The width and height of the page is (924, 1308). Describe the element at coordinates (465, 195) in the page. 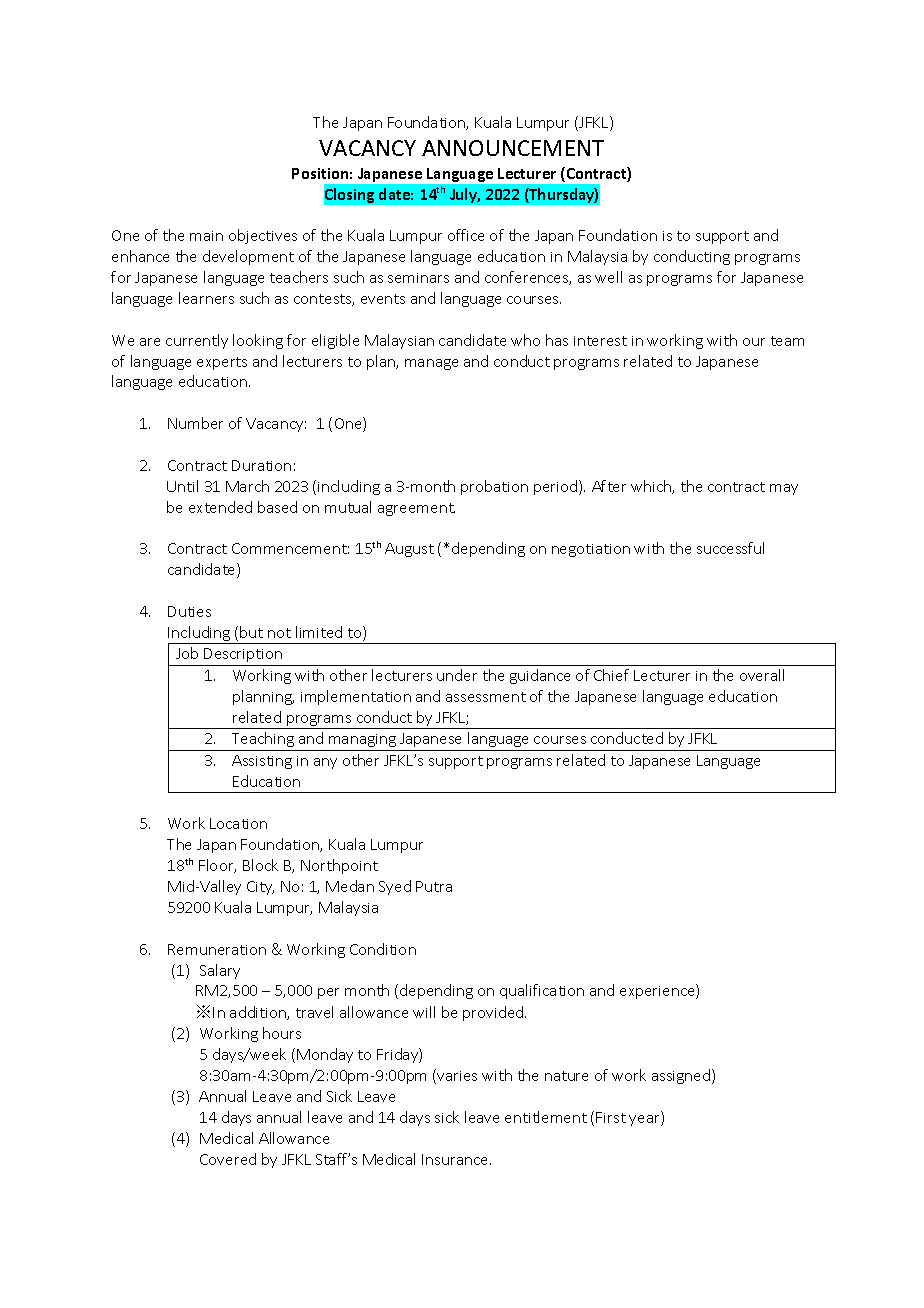

I see `July` at that location.
